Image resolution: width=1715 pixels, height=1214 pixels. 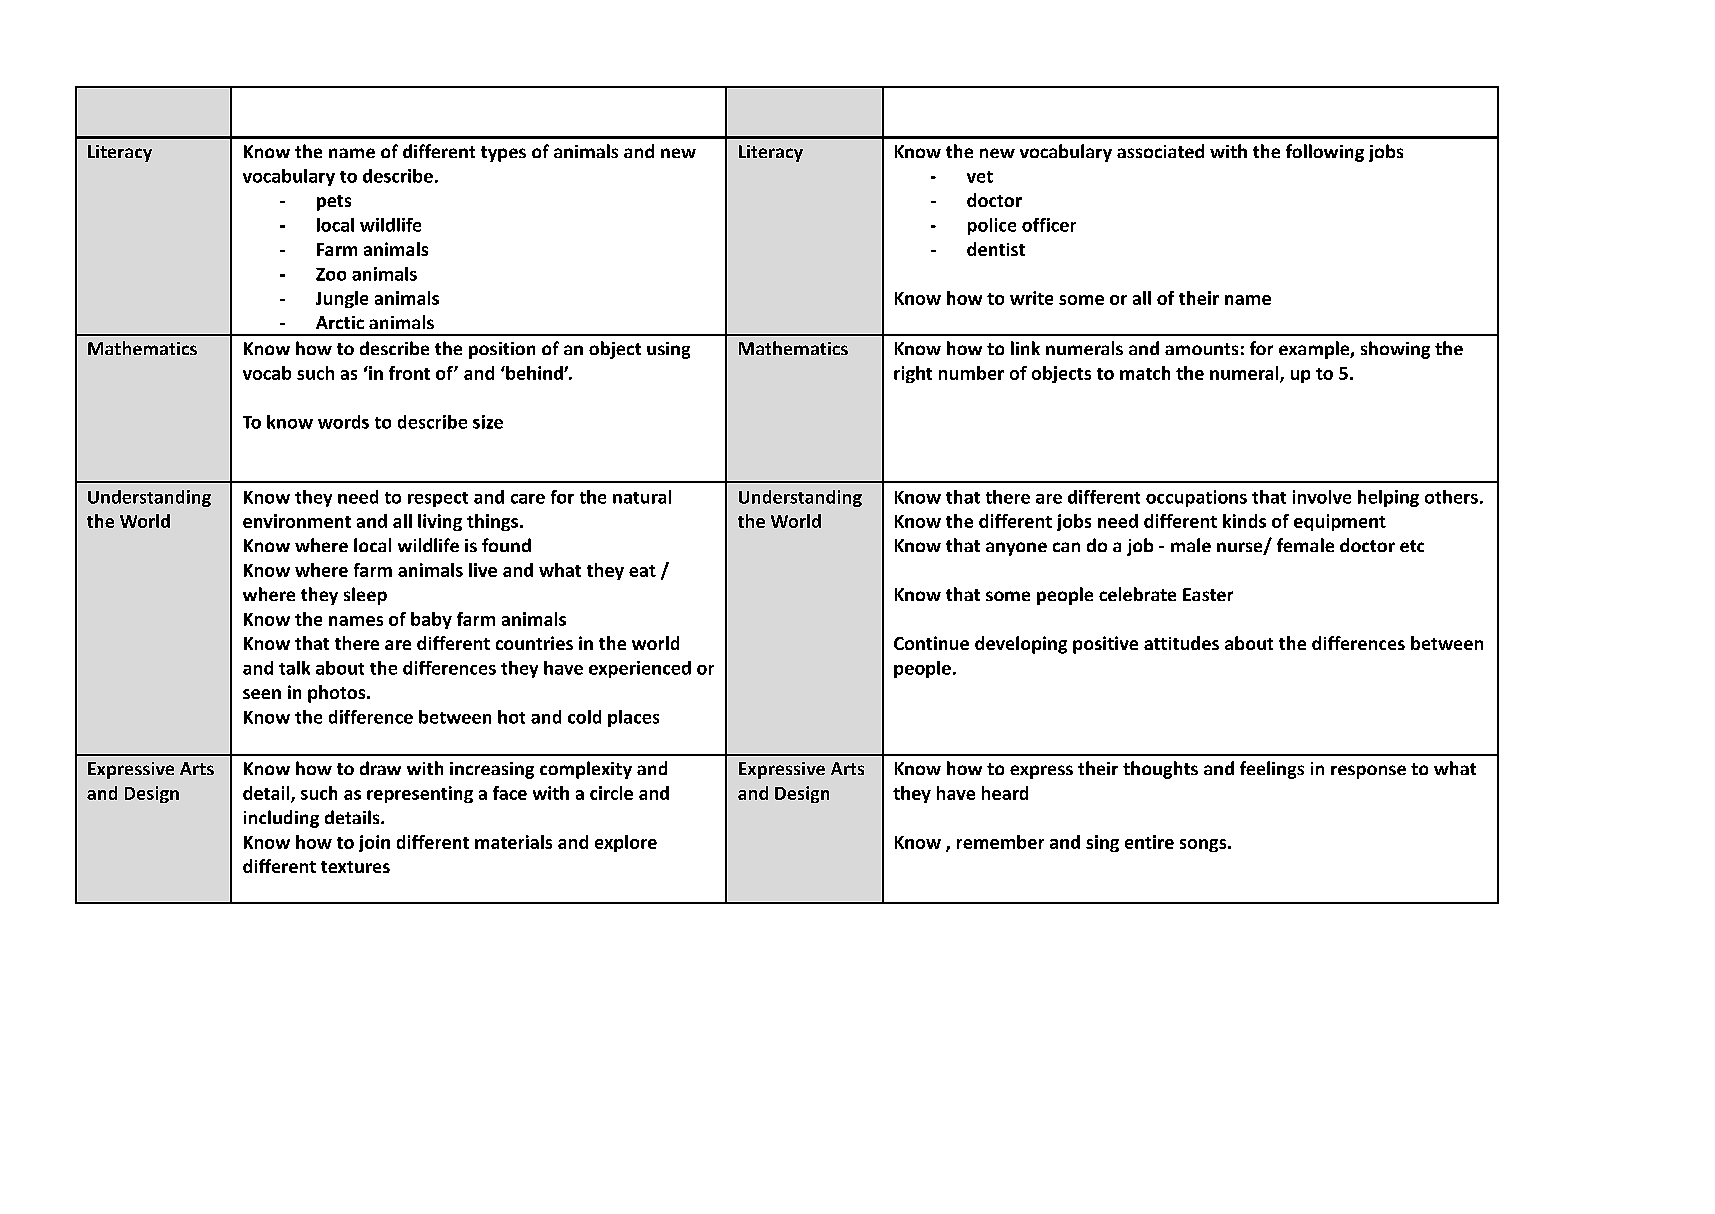 What do you see at coordinates (1325, 153) in the screenshot?
I see `following` at bounding box center [1325, 153].
